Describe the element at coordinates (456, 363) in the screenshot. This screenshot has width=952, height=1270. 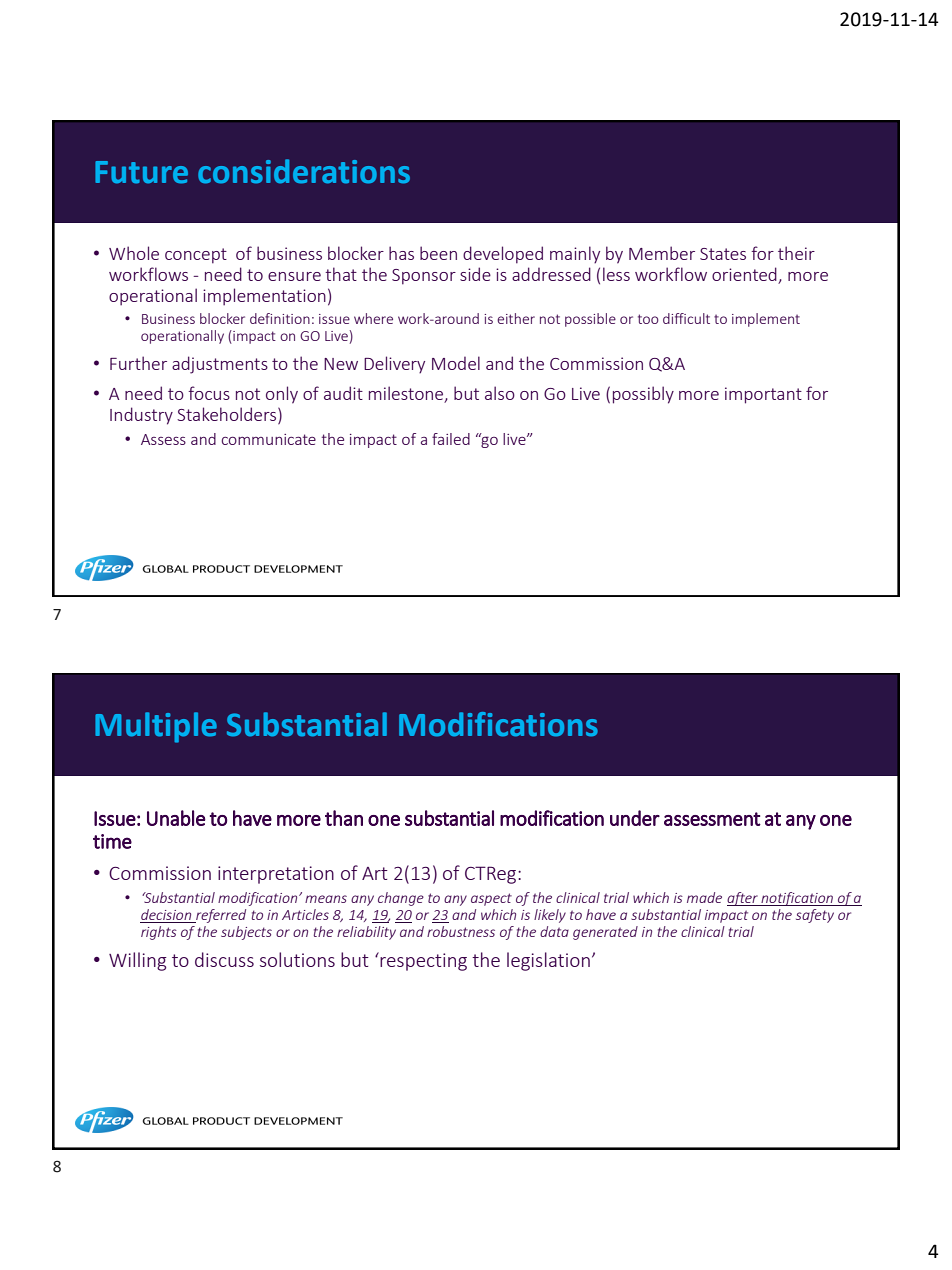
I see `Model` at that location.
